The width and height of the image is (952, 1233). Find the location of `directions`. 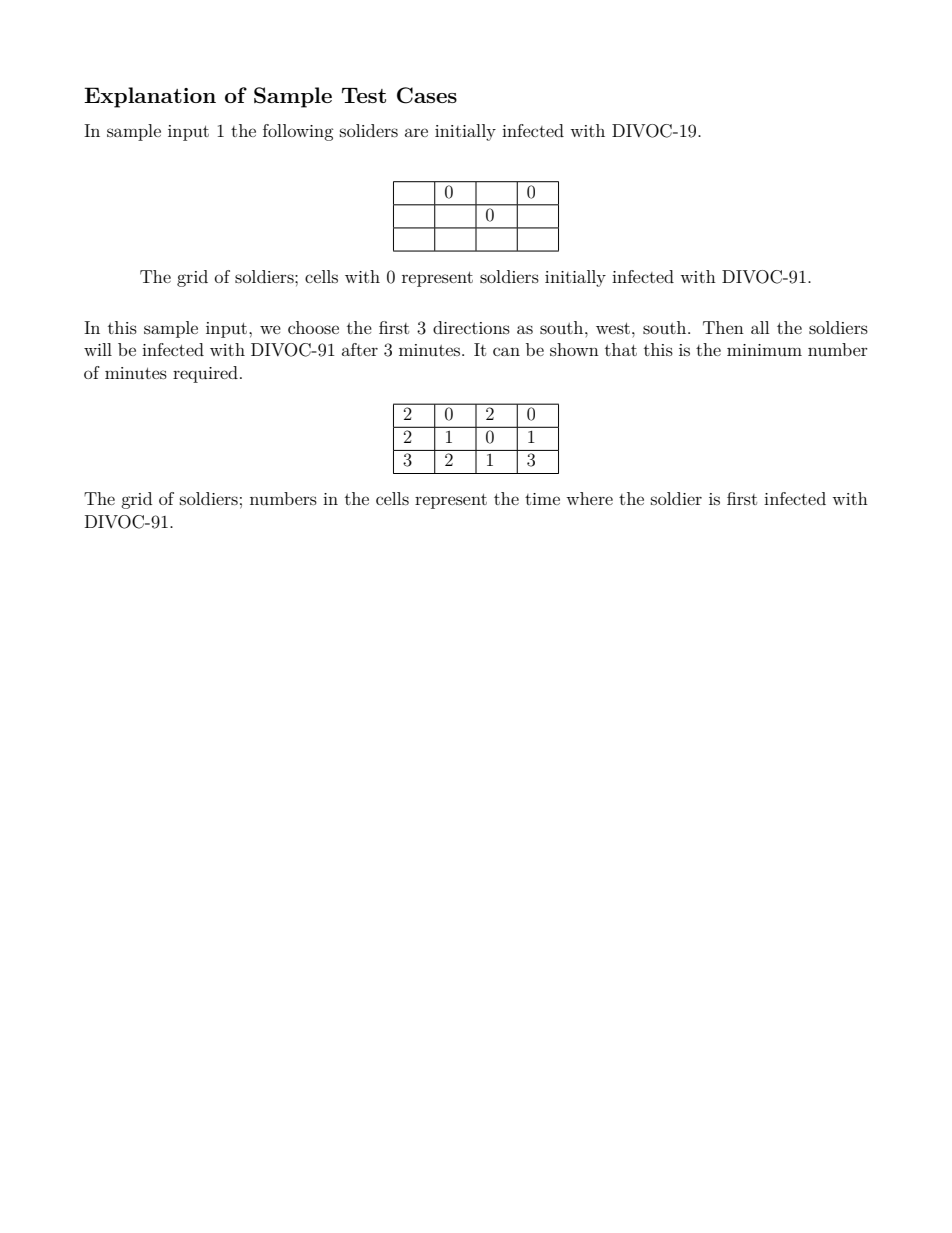

directions is located at coordinates (471, 327).
